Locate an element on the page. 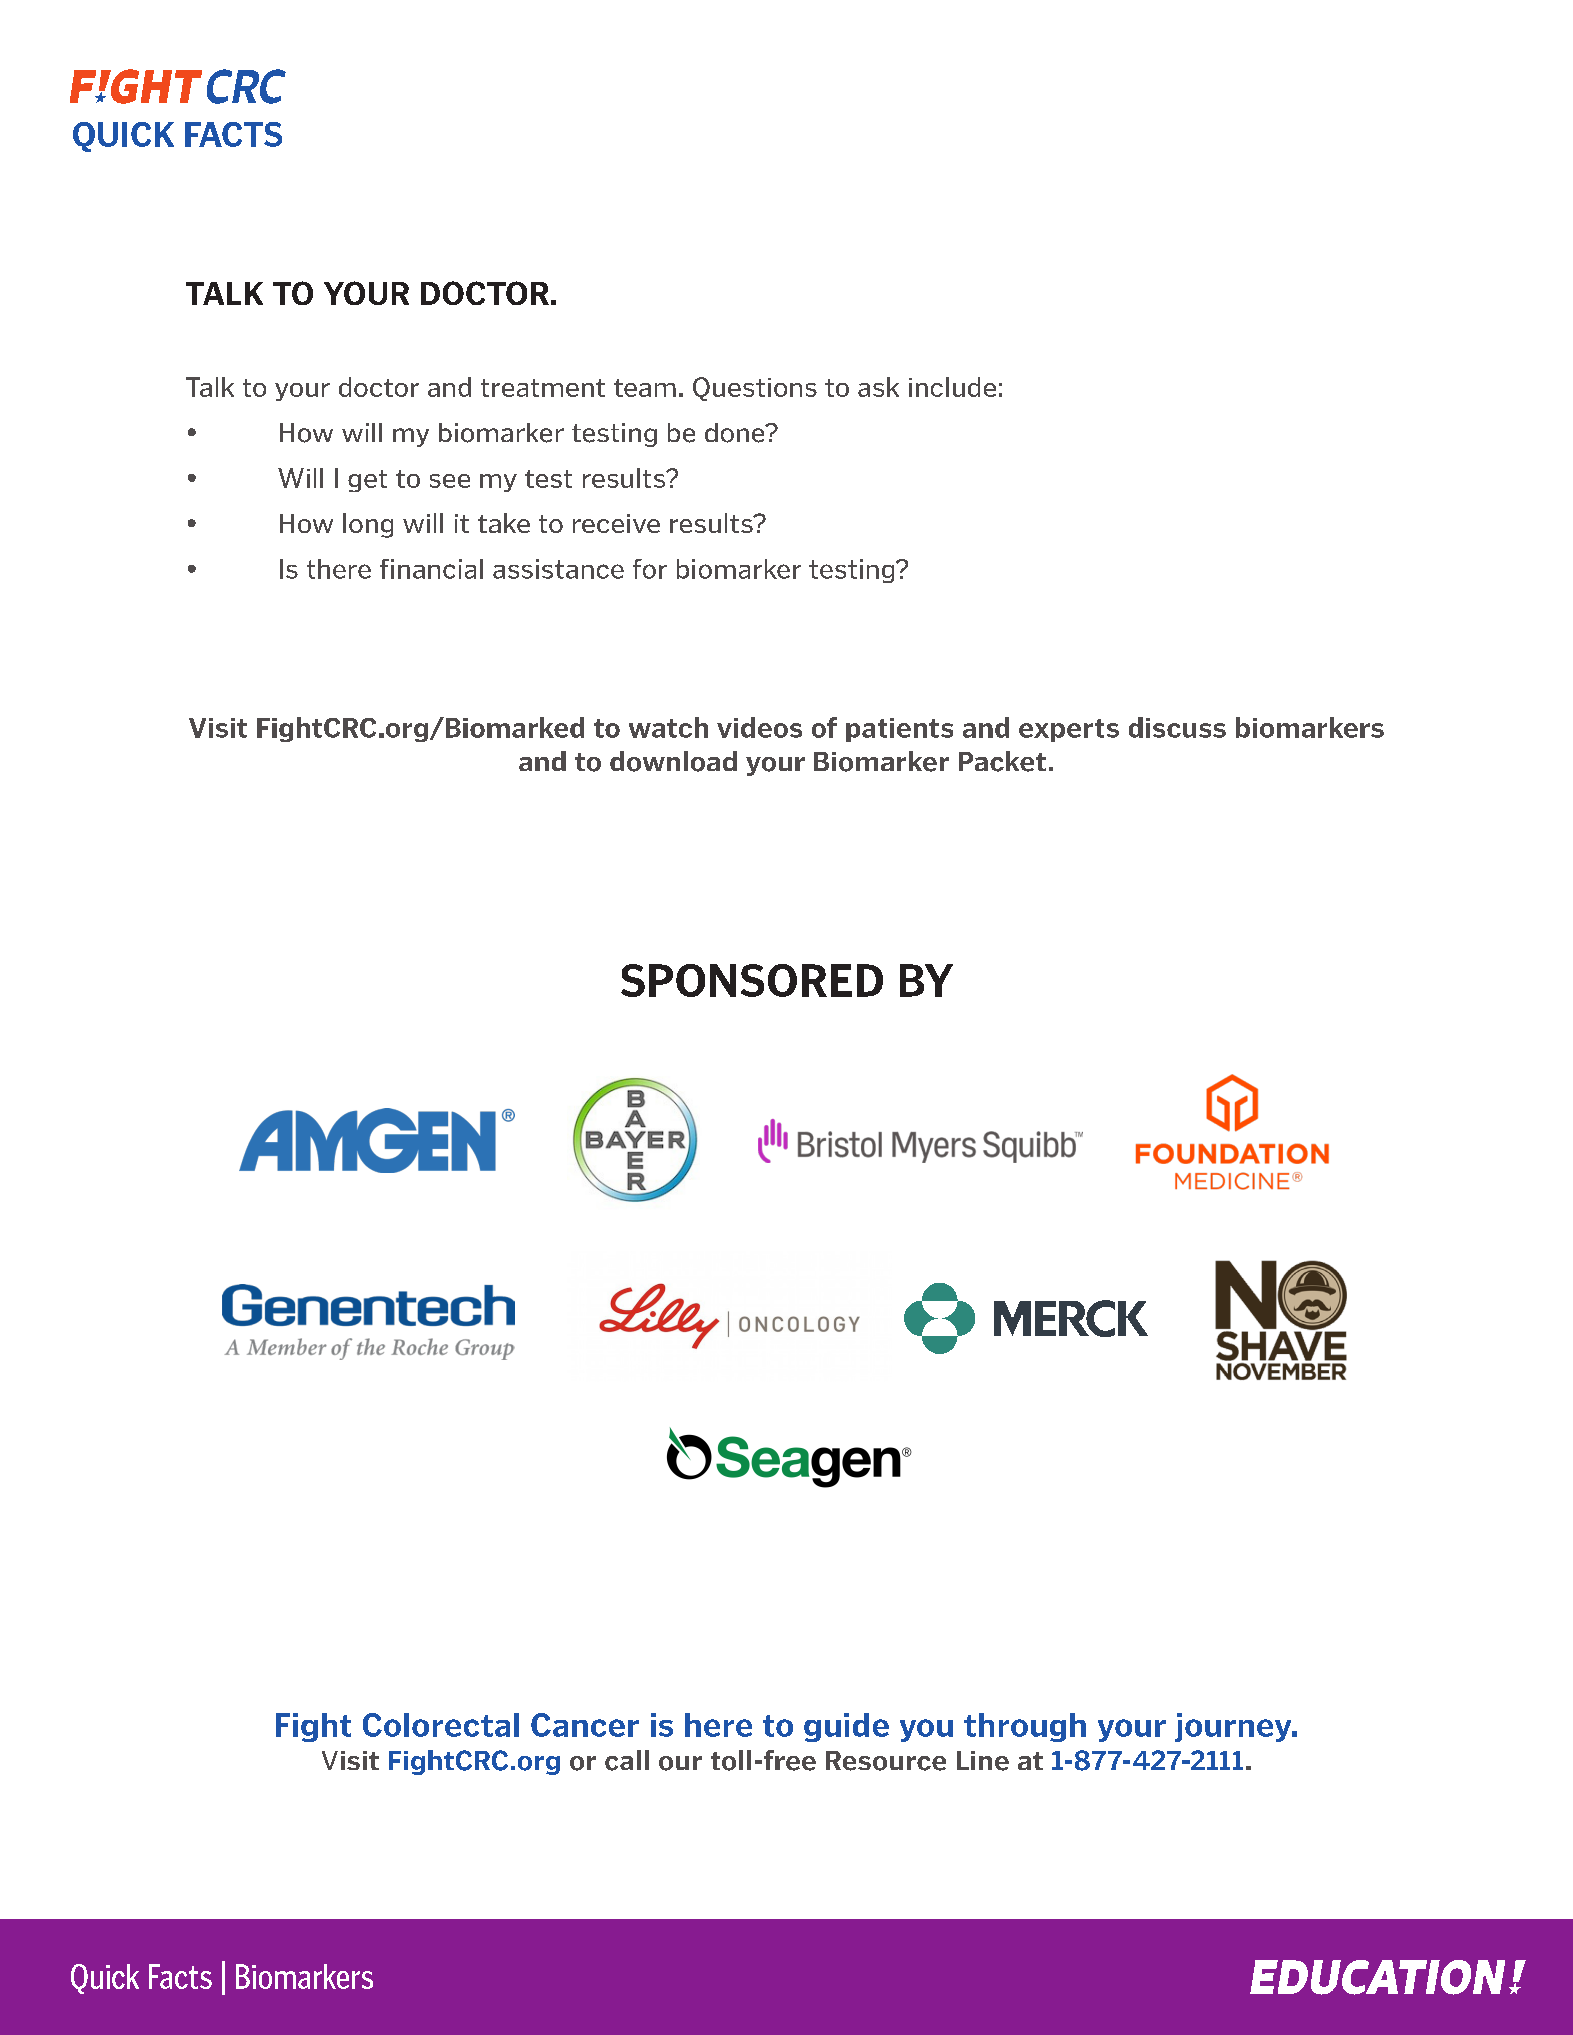 This document has width=1573, height=2035. download is located at coordinates (673, 761).
